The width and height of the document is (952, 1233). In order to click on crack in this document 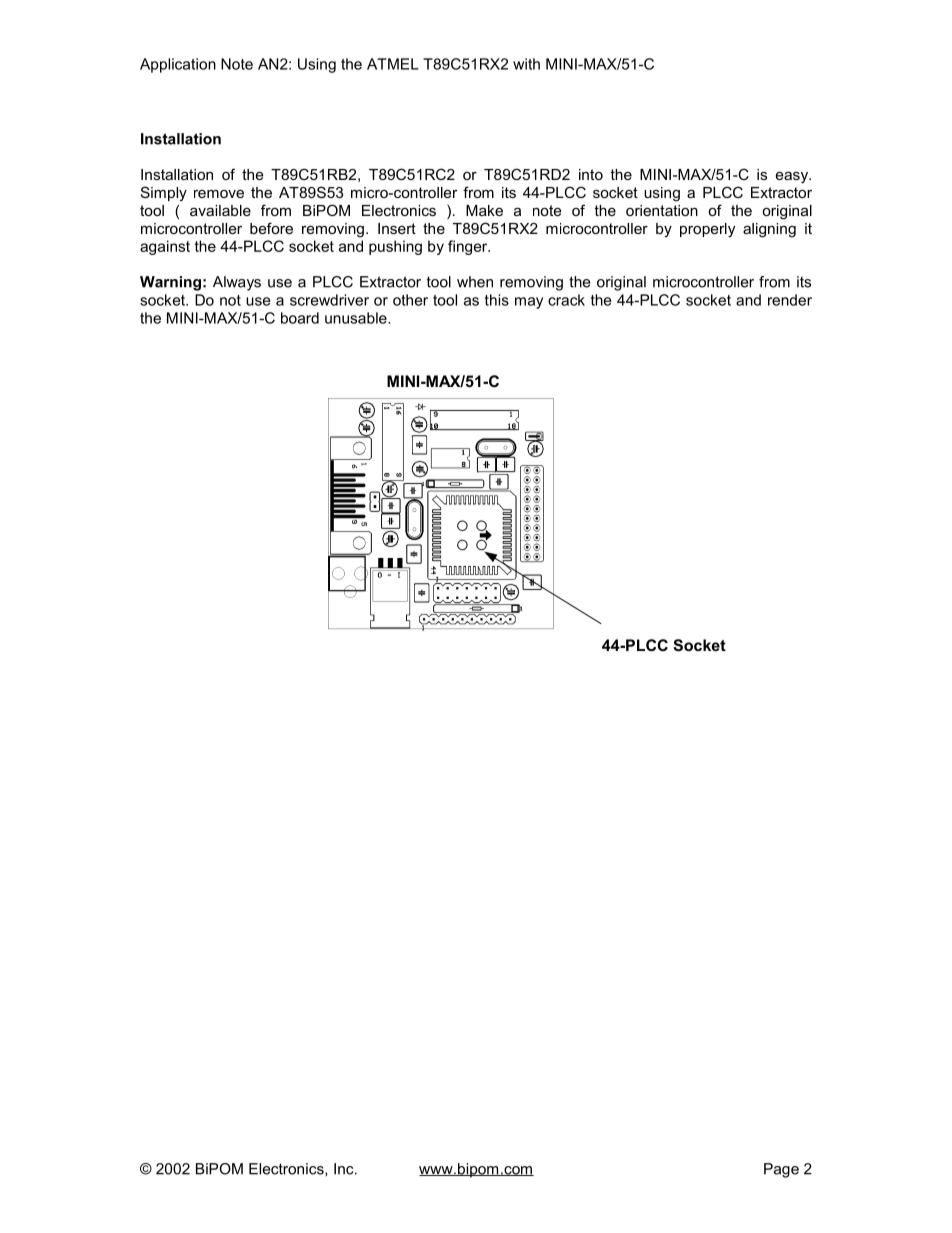, I will do `click(566, 300)`.
